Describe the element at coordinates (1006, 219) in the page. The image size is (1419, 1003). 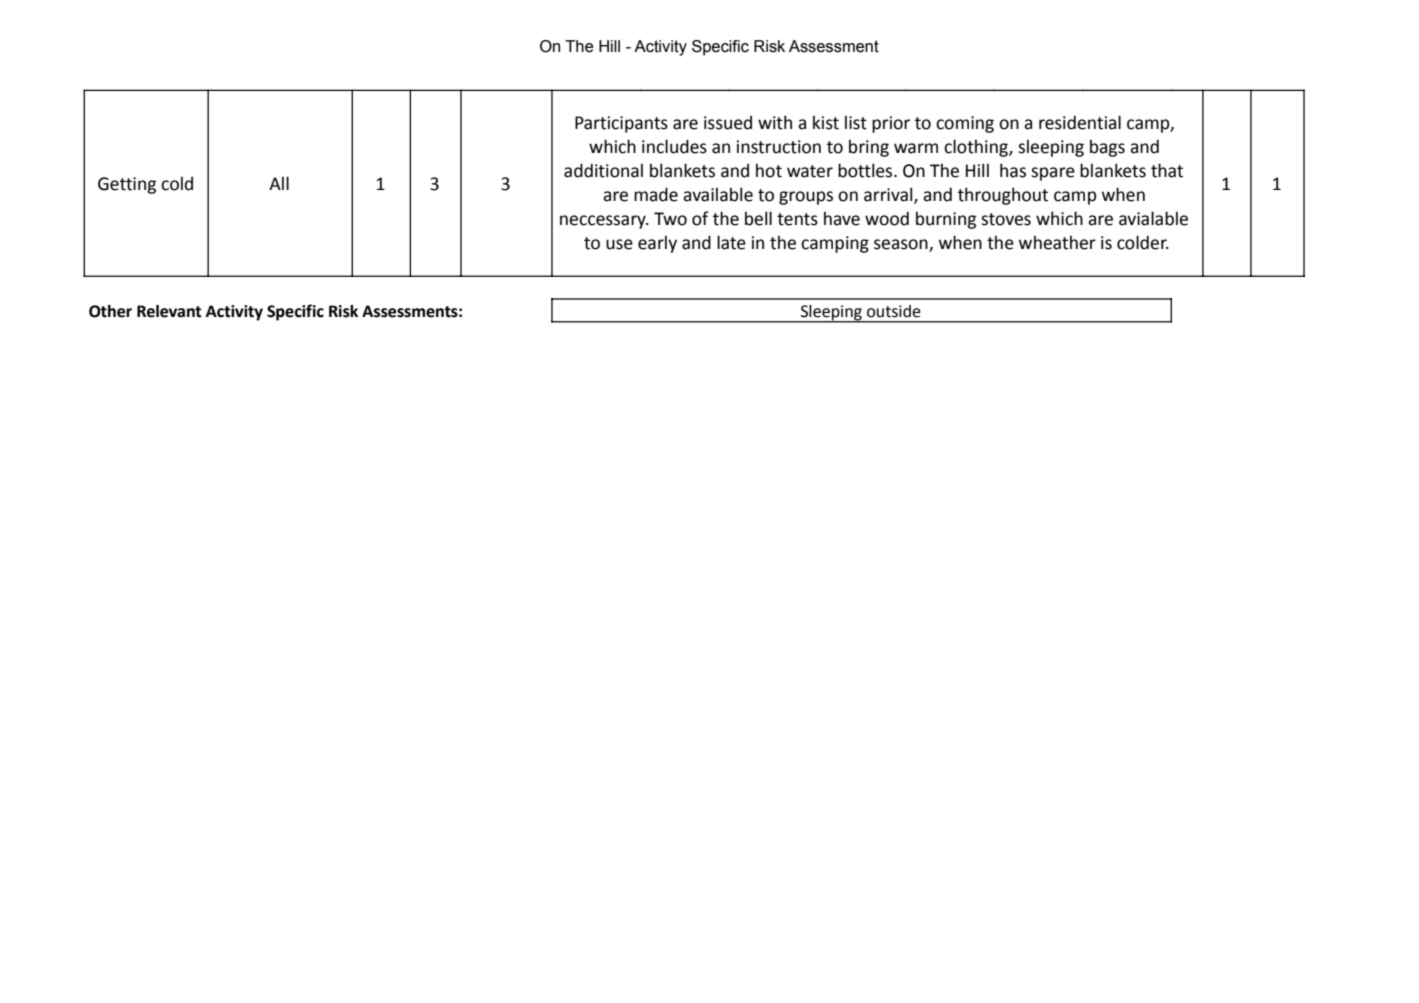
I see `stoves` at that location.
